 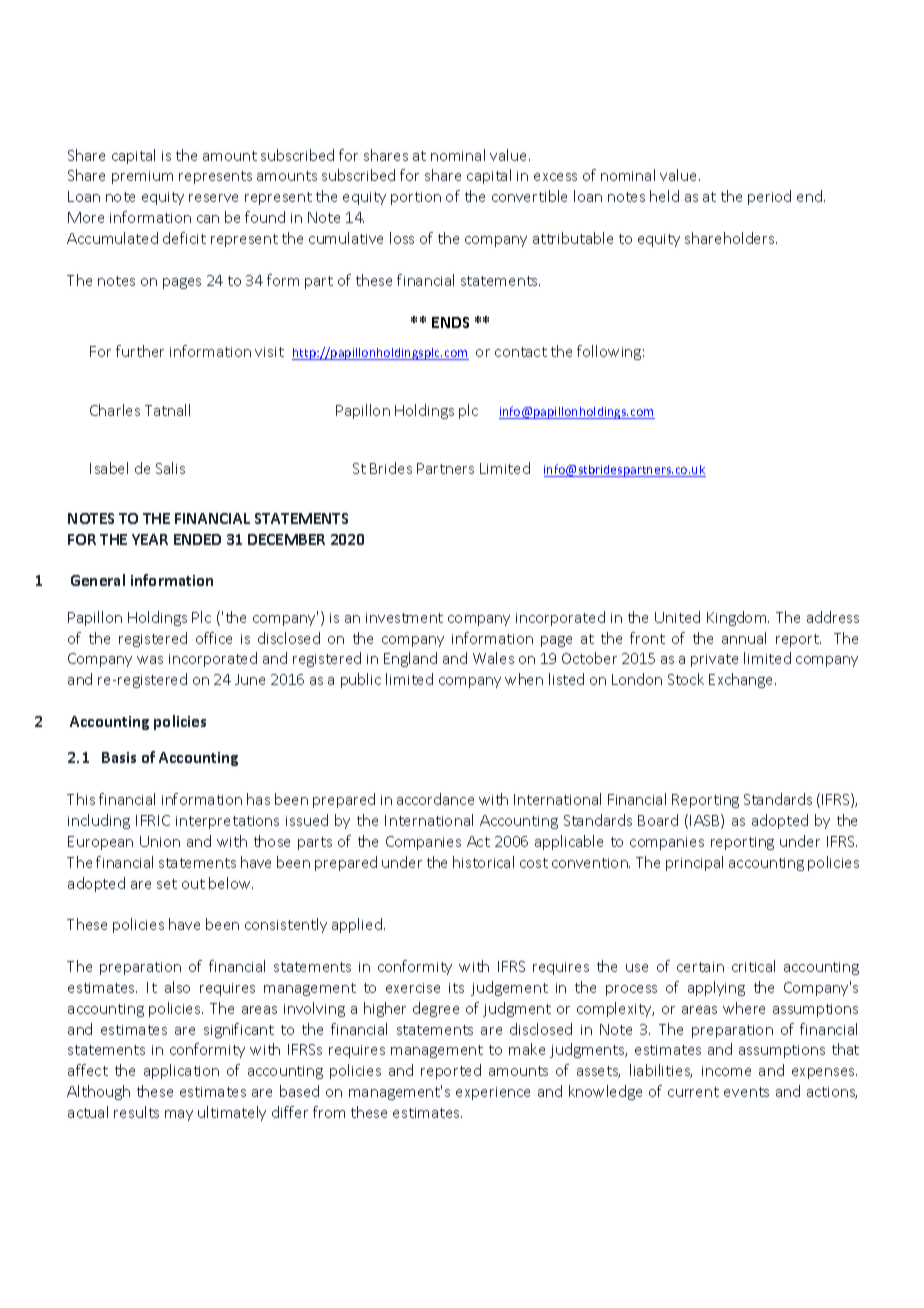 I want to click on United, so click(x=677, y=617).
